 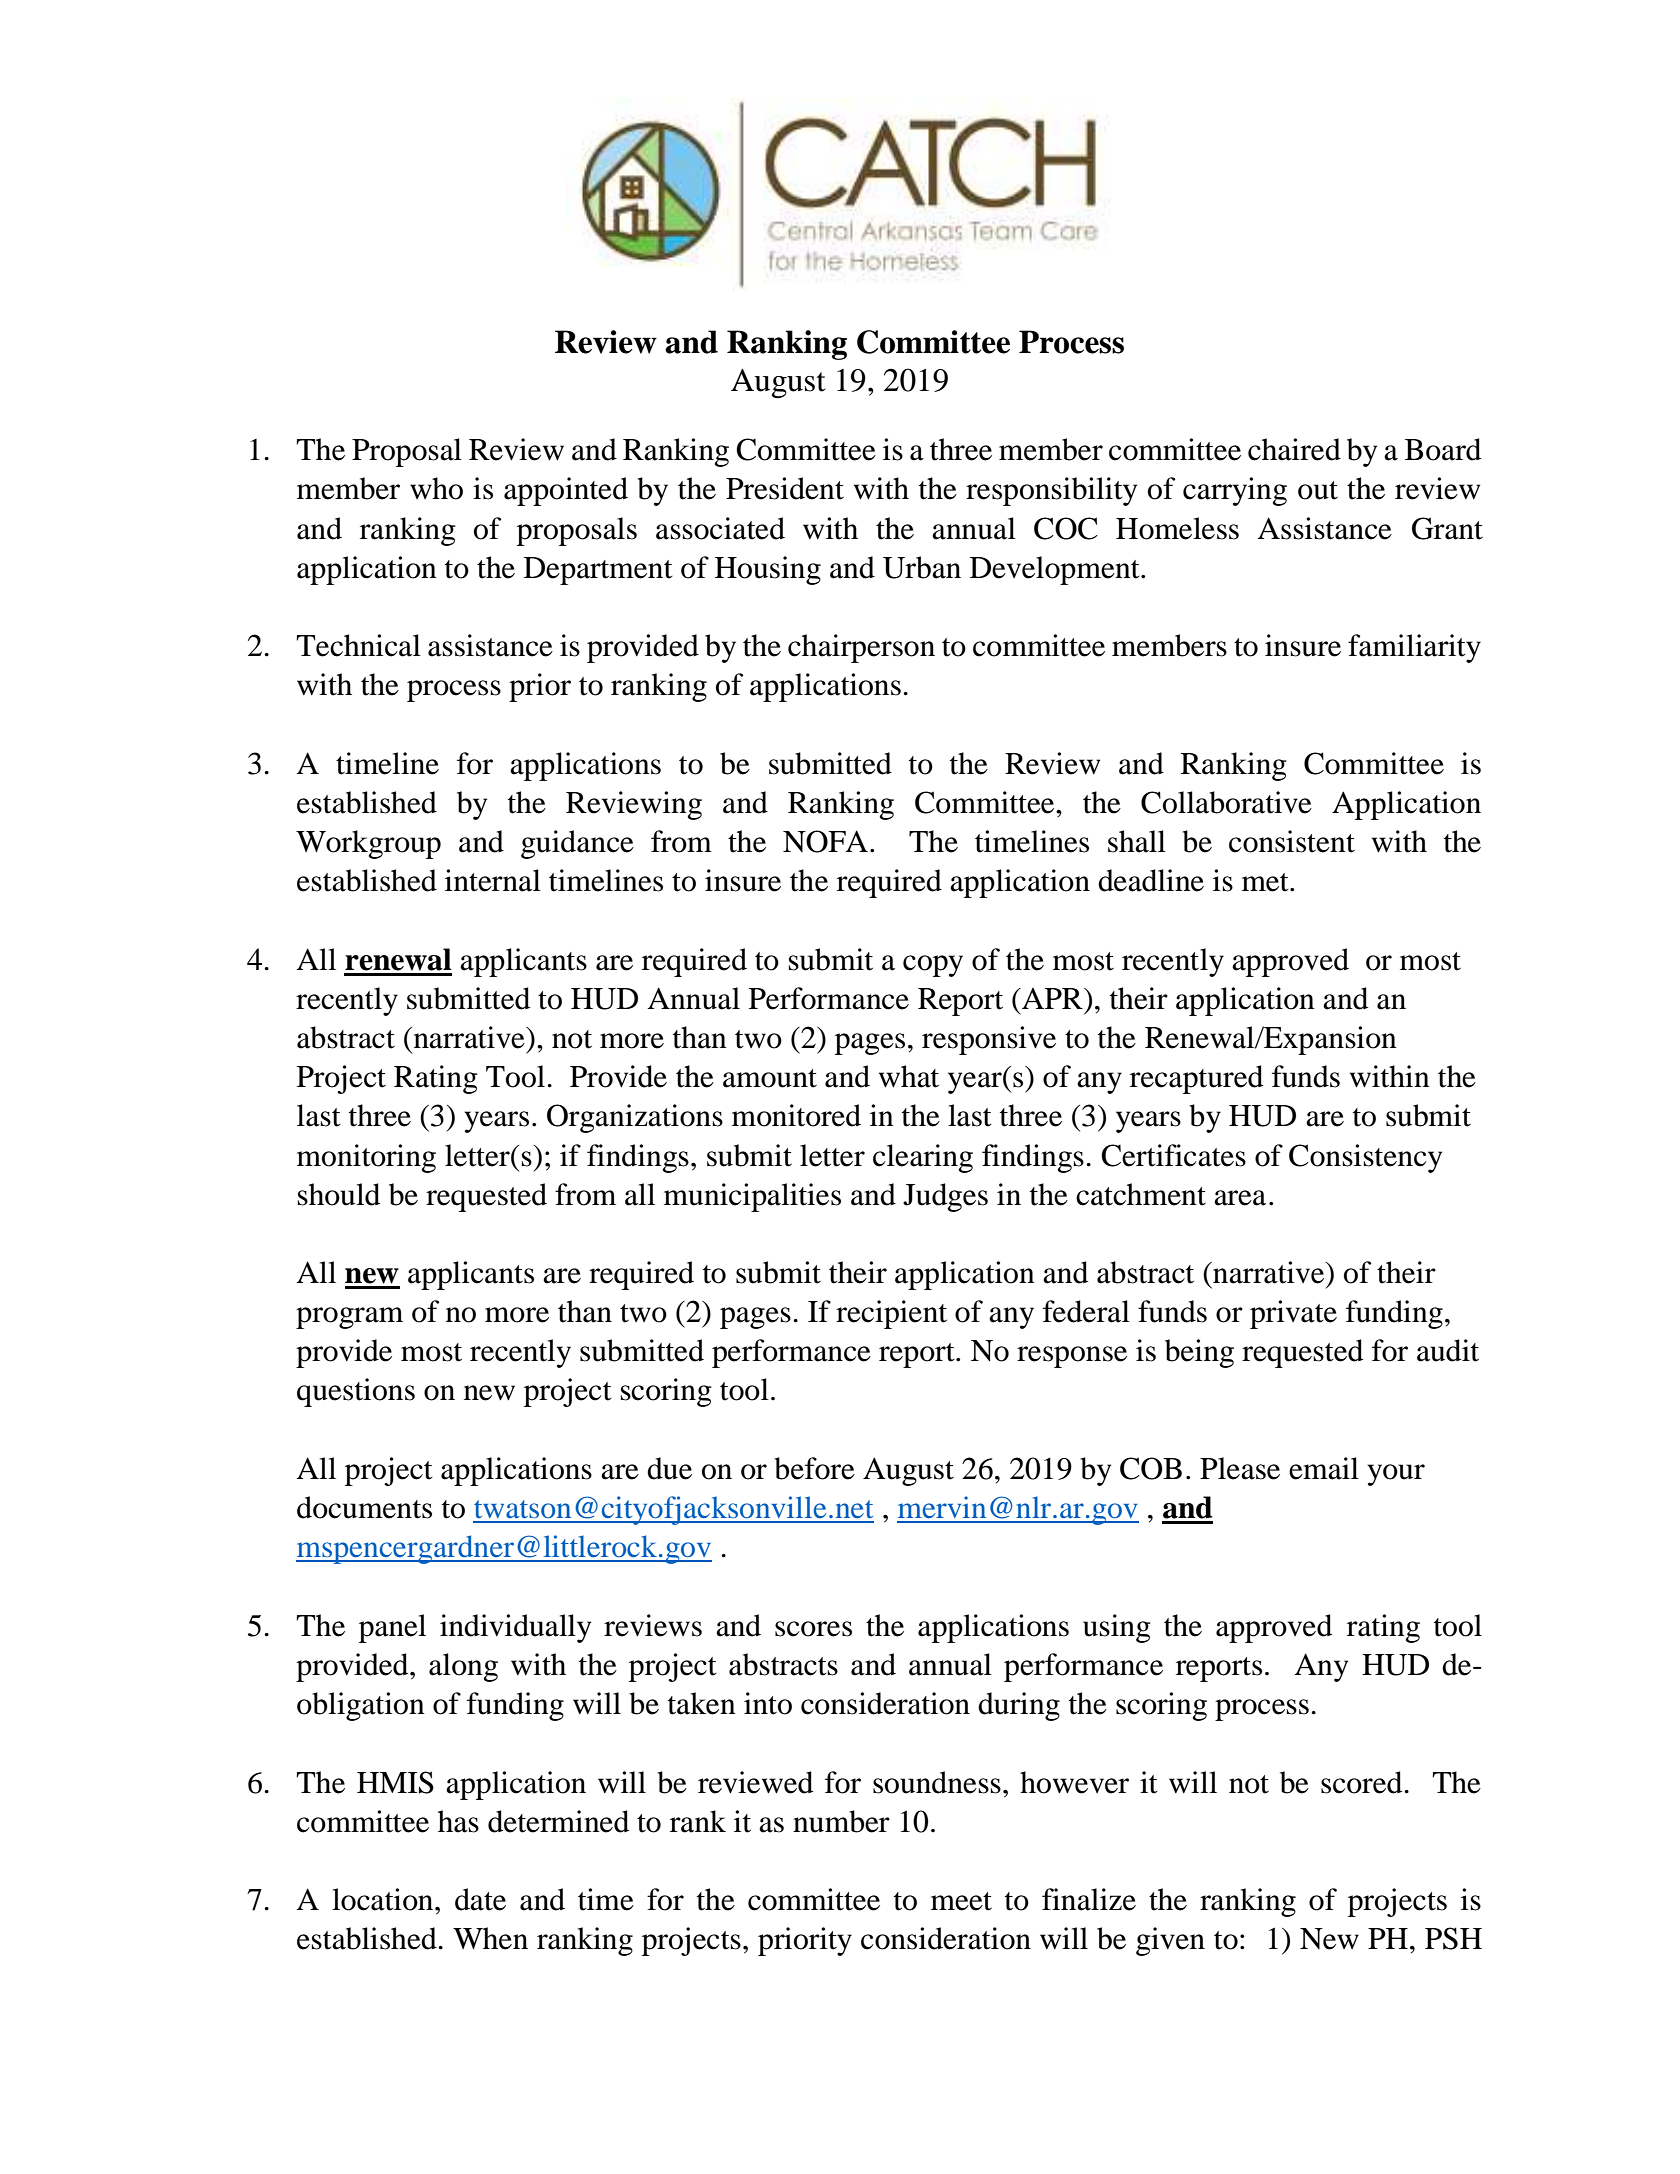 What do you see at coordinates (933, 966) in the document?
I see `copy` at bounding box center [933, 966].
